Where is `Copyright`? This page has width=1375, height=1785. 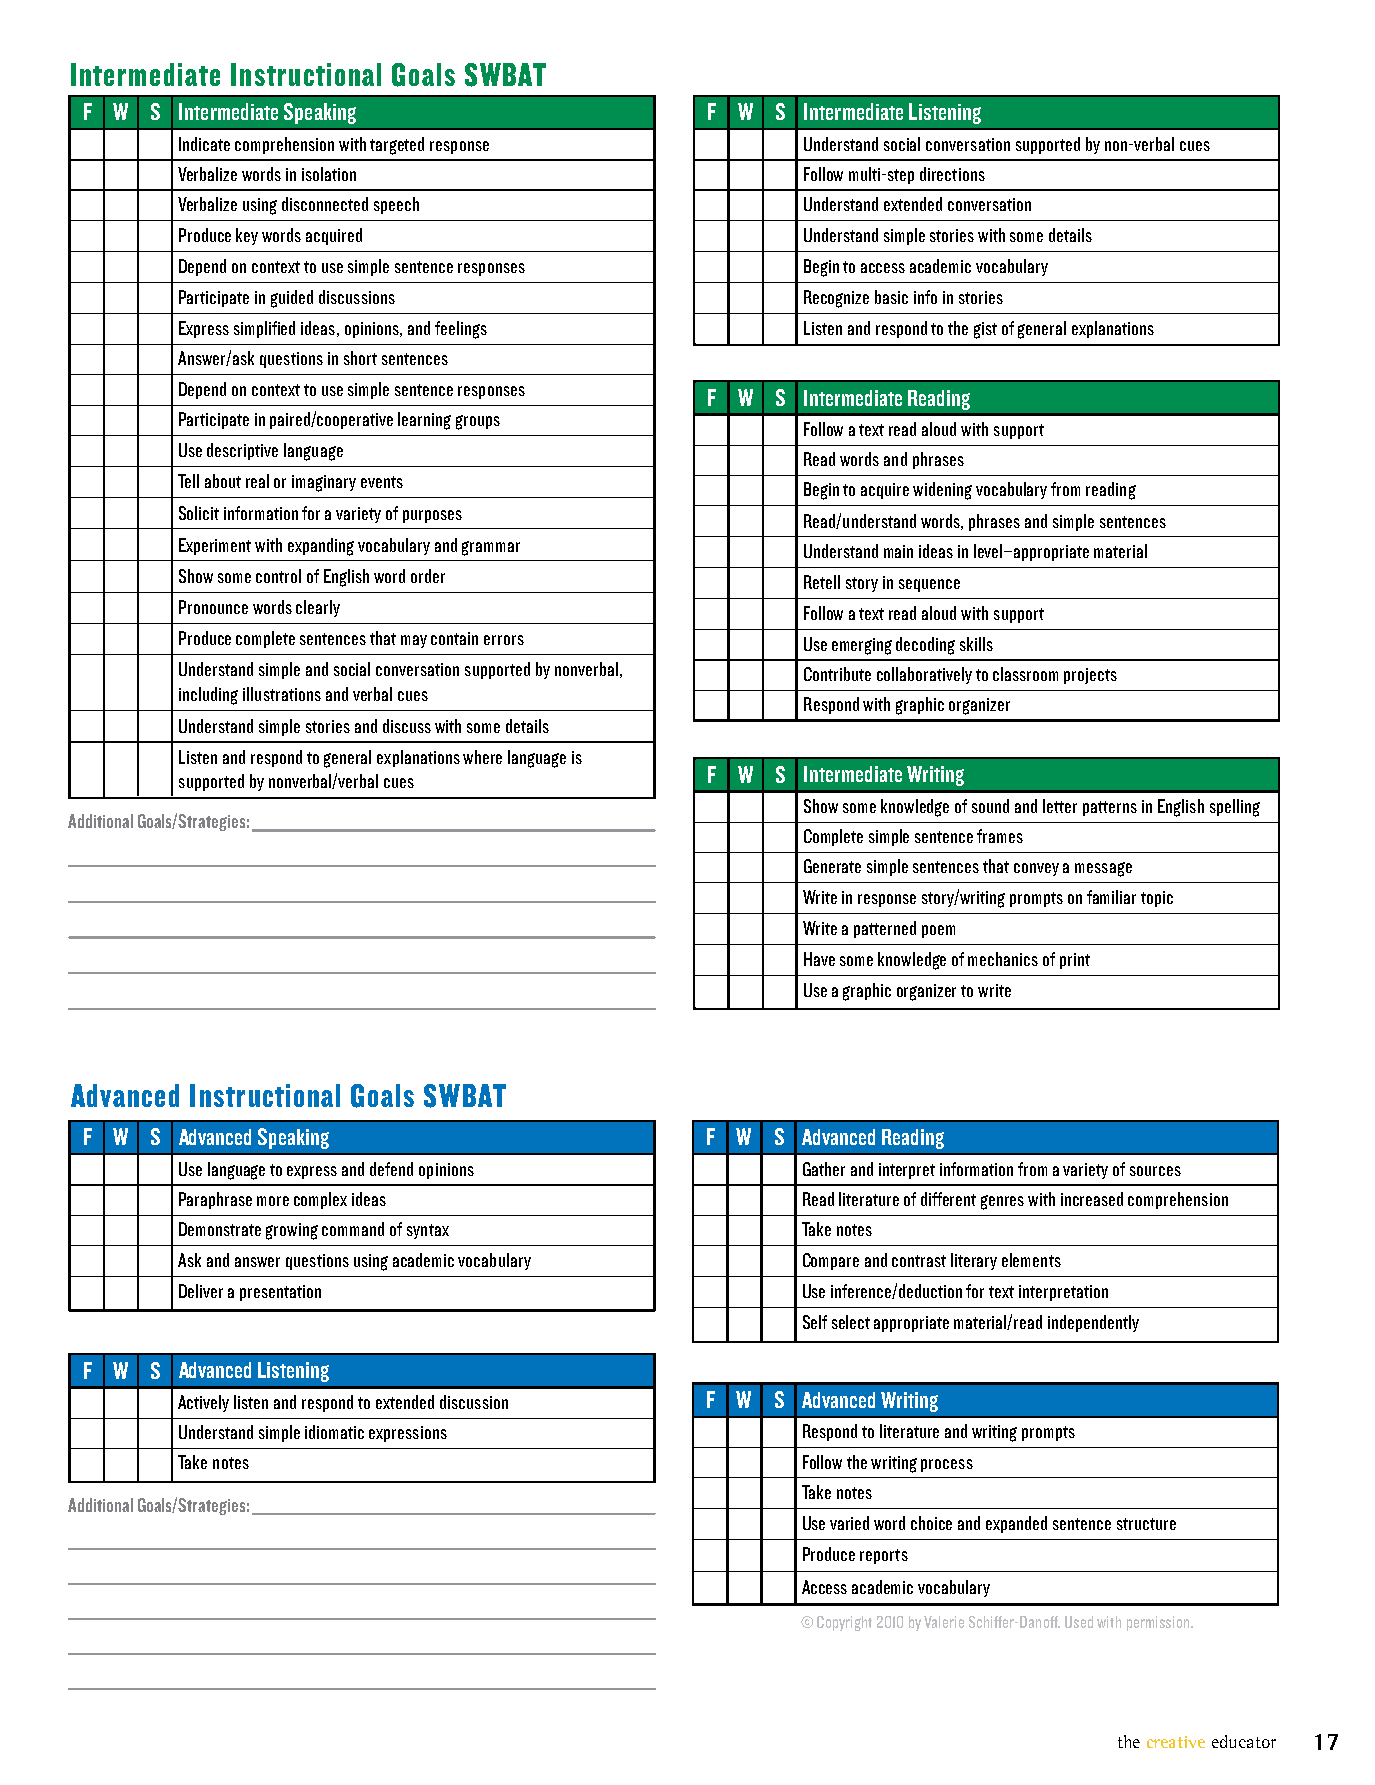
Copyright is located at coordinates (844, 1623).
